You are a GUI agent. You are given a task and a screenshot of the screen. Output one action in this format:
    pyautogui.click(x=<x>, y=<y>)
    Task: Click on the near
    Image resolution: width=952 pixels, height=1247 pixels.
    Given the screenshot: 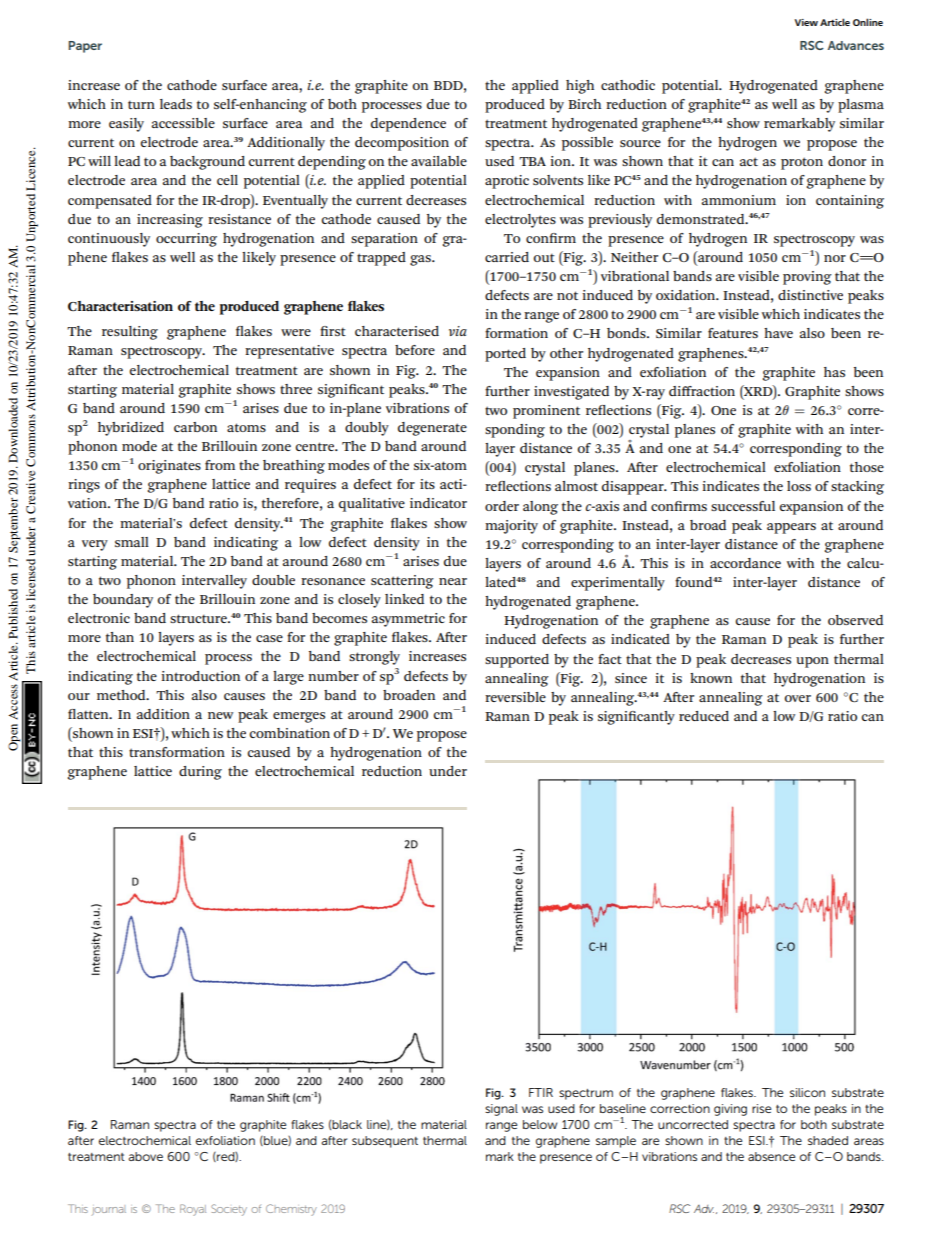 What is the action you would take?
    pyautogui.click(x=453, y=581)
